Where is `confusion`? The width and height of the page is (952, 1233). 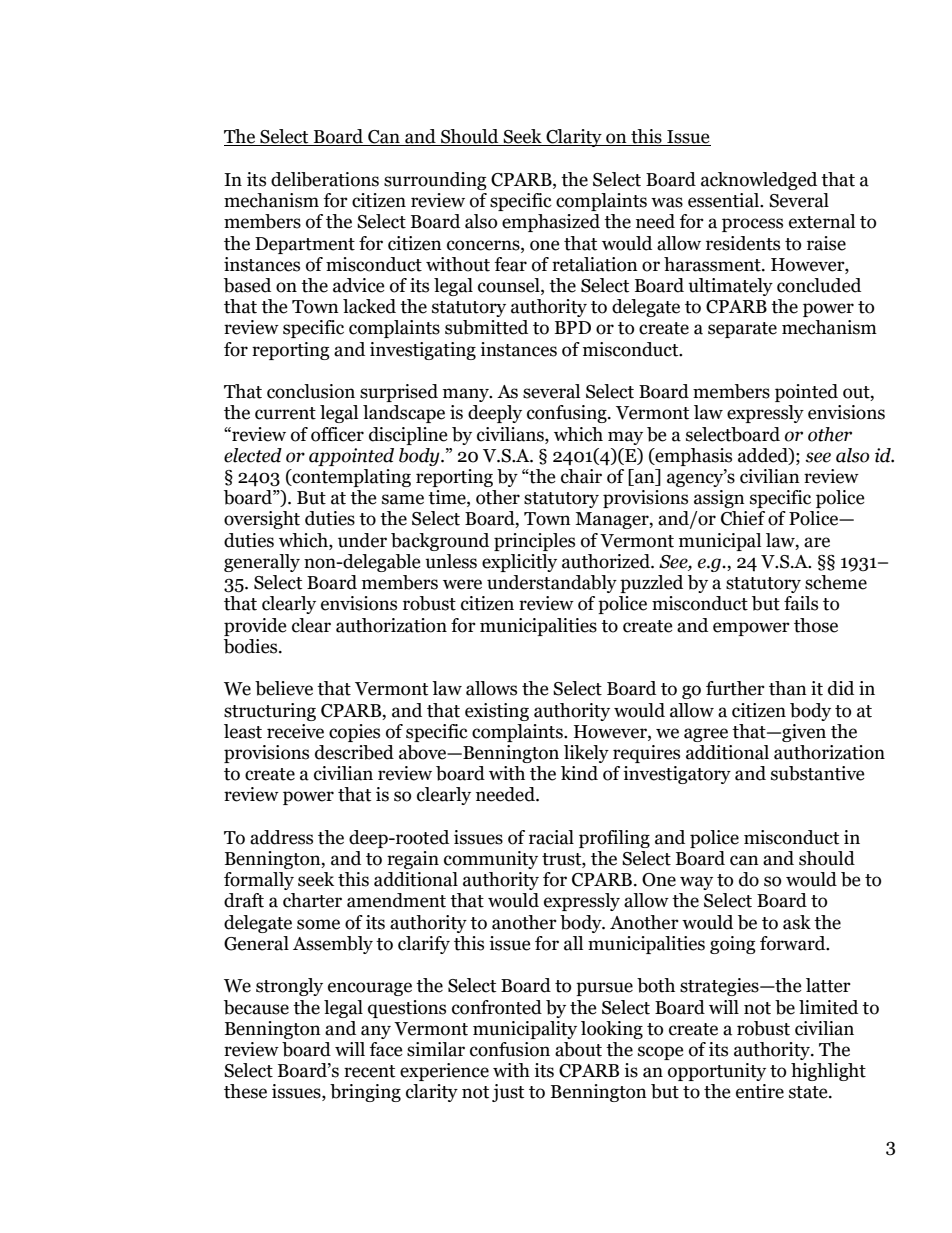
confusion is located at coordinates (510, 1049).
